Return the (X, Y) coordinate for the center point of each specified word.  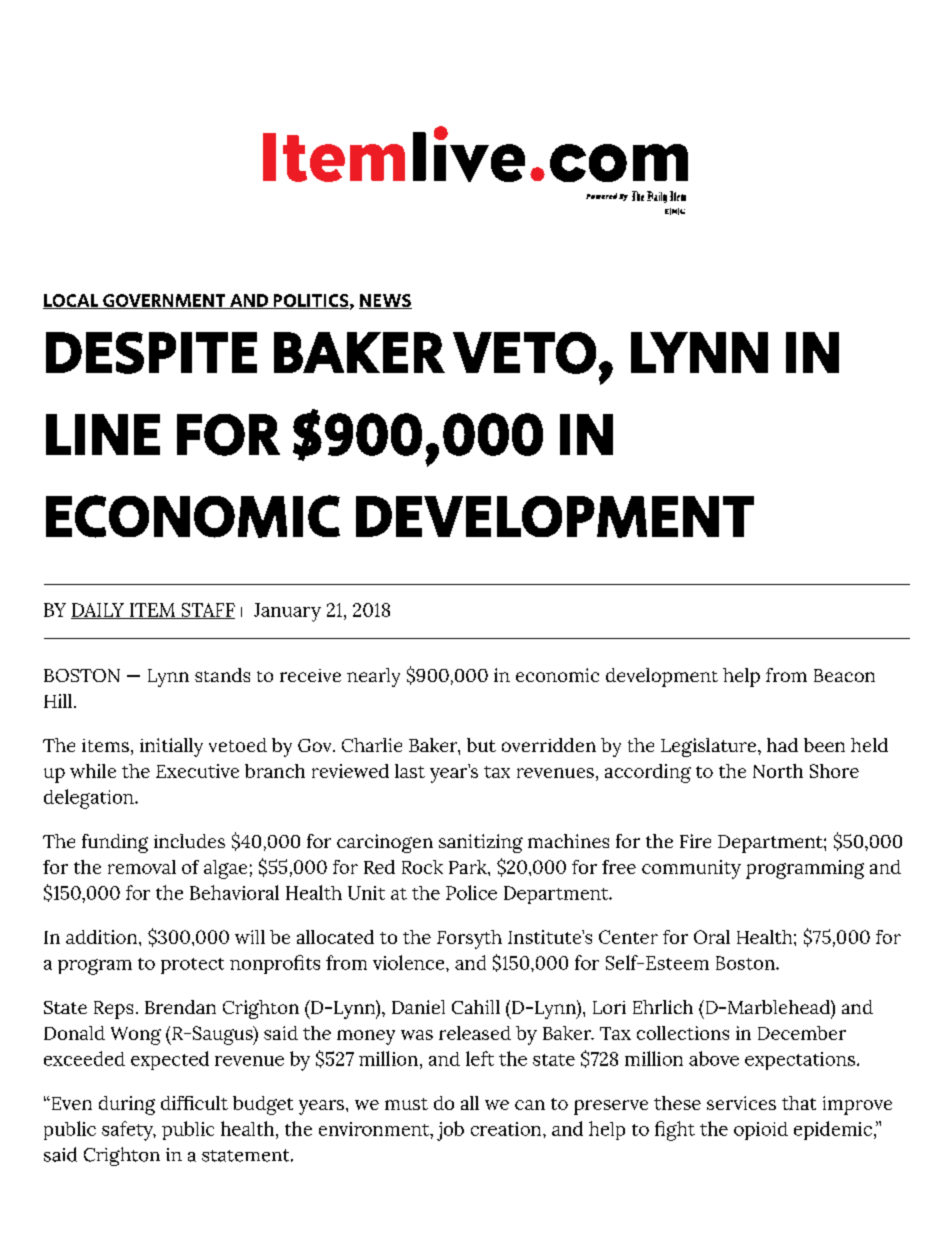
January (287, 612)
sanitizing (481, 843)
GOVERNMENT (164, 301)
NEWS (385, 301)
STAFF (207, 611)
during (127, 1105)
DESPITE (151, 353)
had (782, 745)
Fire (695, 841)
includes (189, 841)
